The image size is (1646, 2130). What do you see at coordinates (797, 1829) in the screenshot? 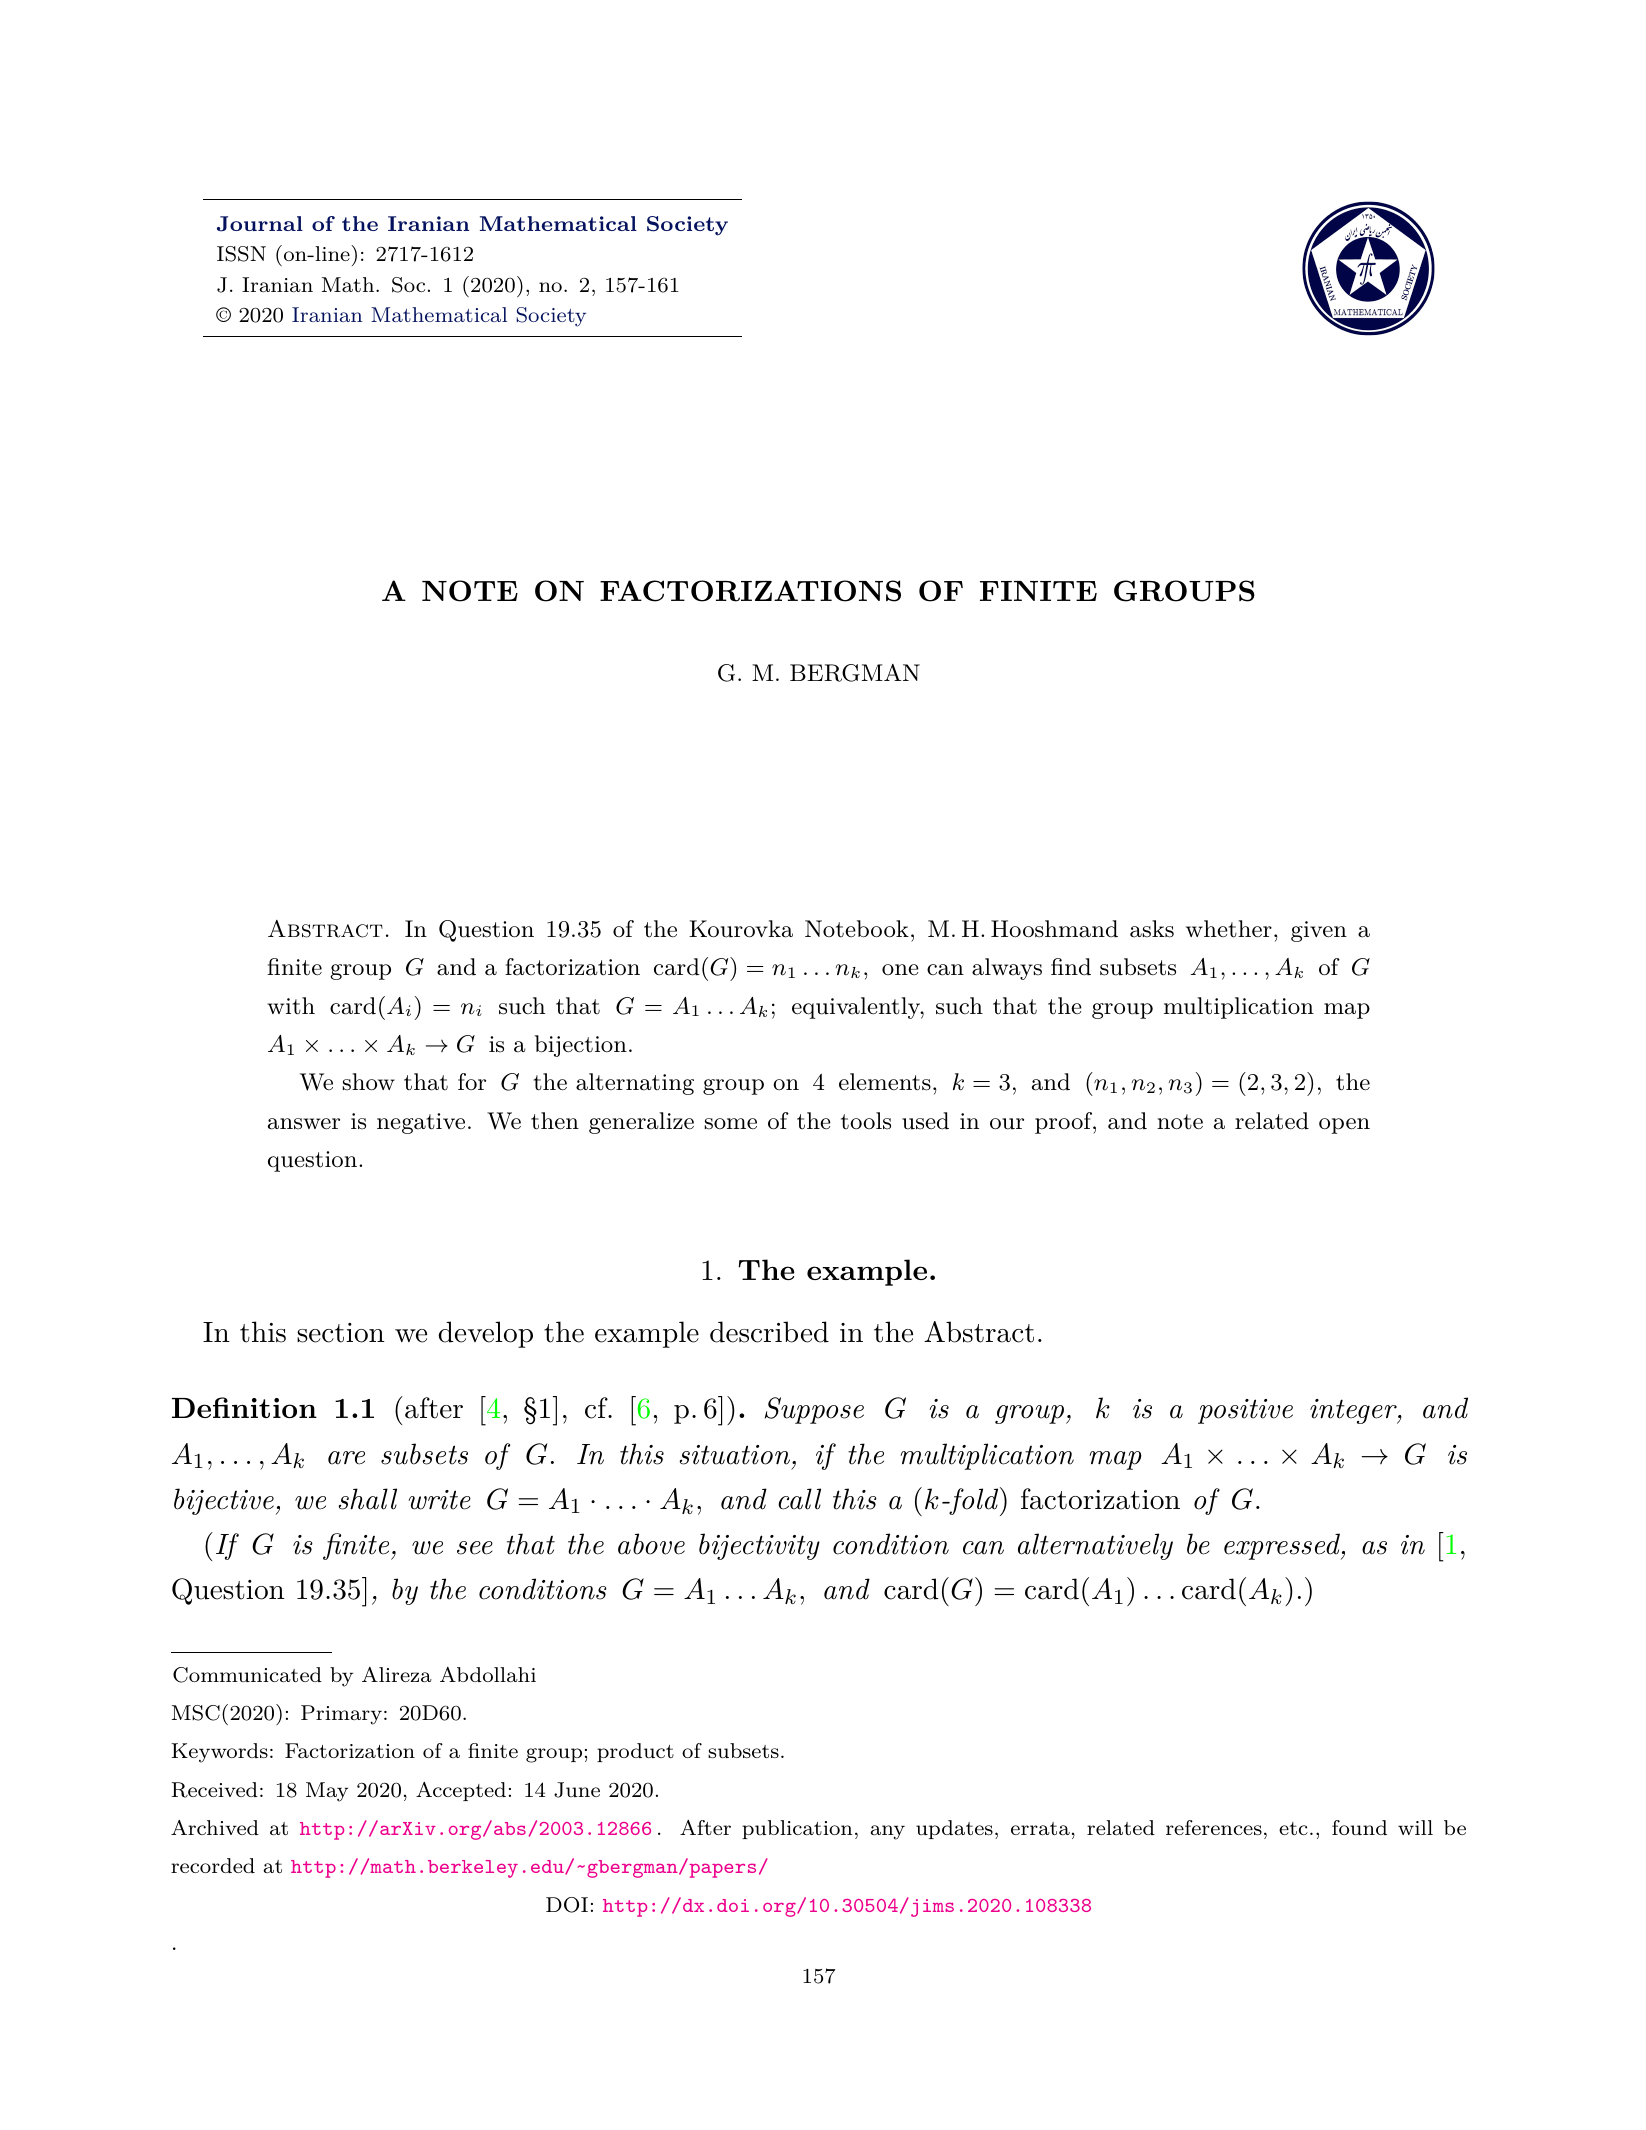
I see `publication` at bounding box center [797, 1829].
